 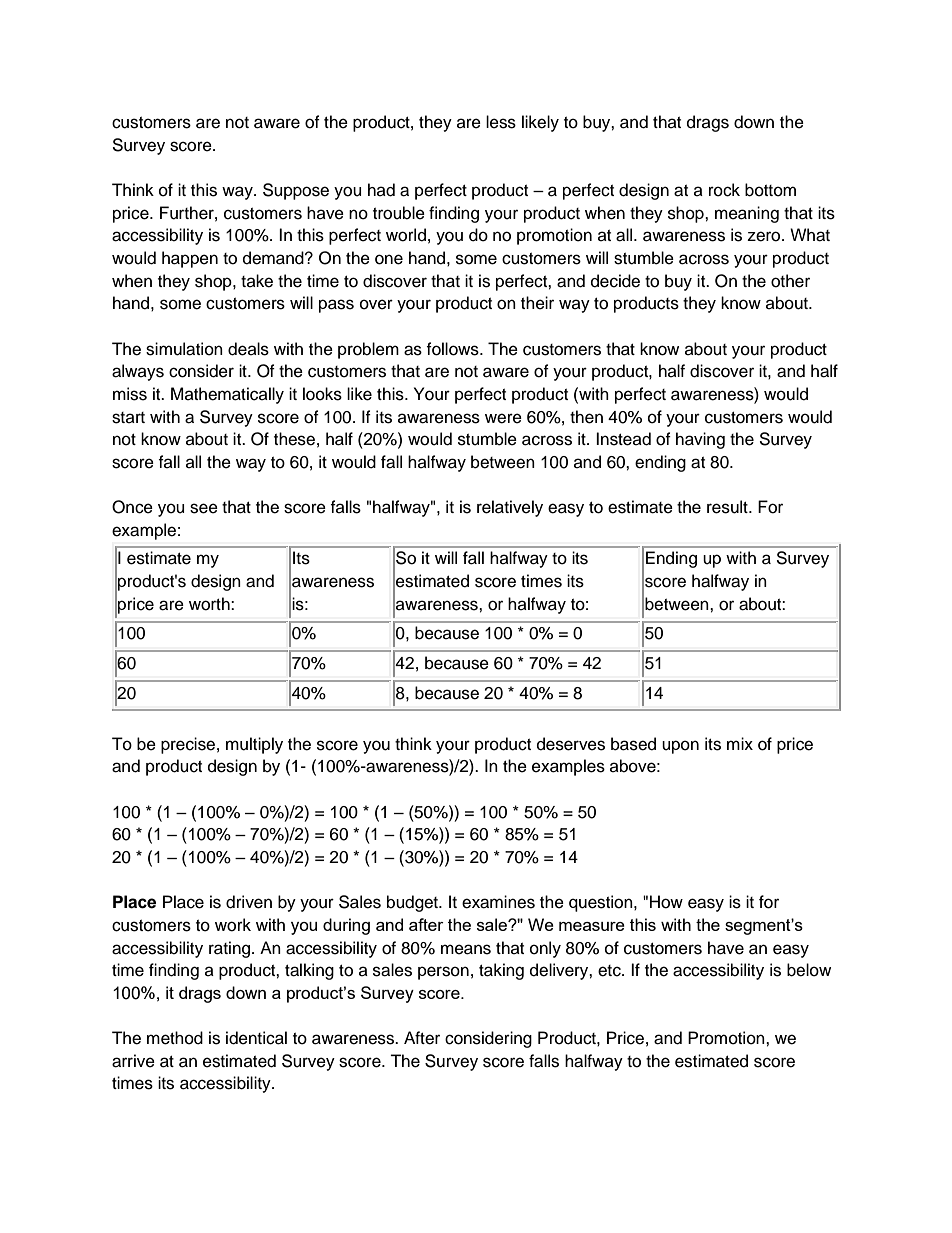 I want to click on mix, so click(x=740, y=743).
